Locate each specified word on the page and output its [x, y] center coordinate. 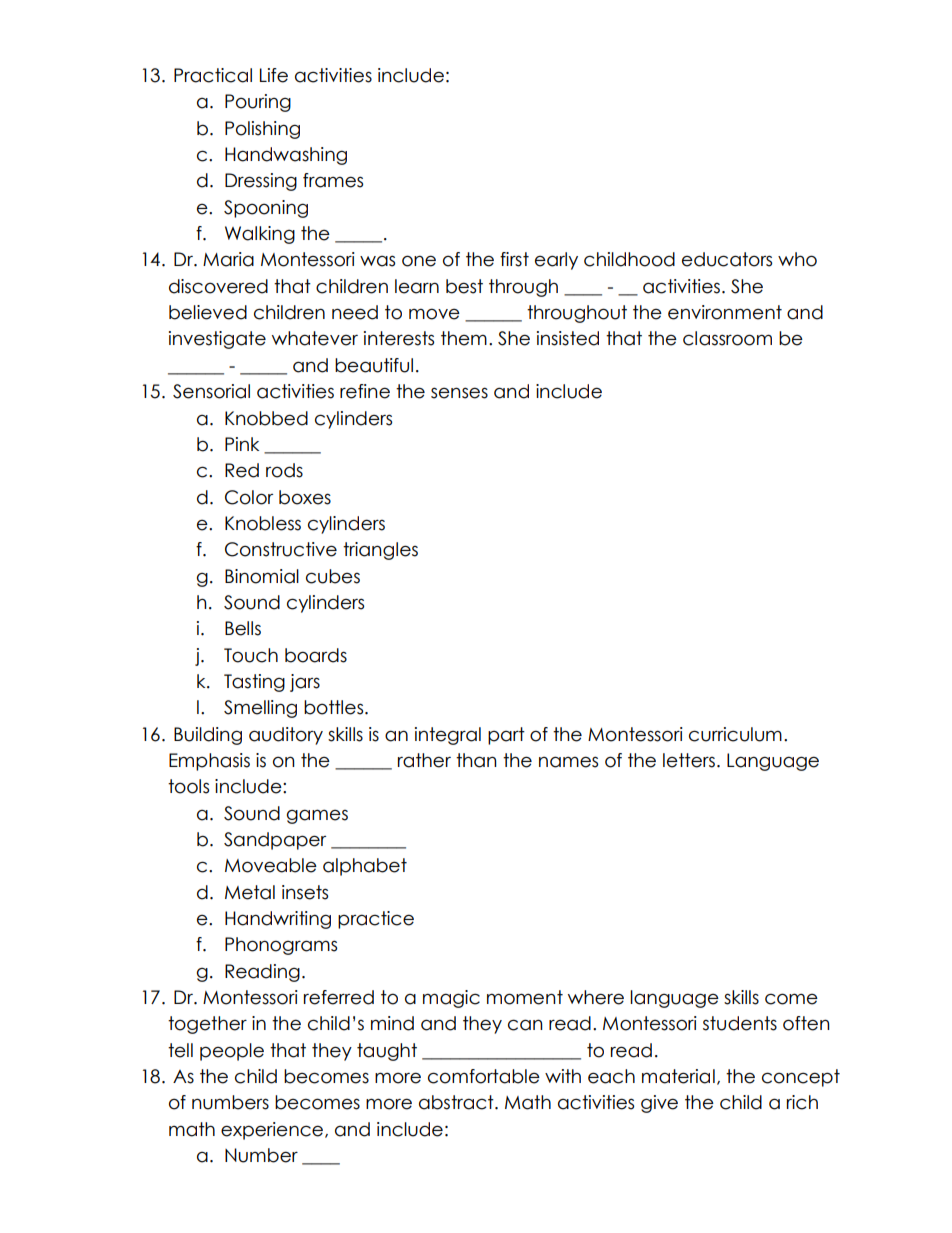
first [514, 259]
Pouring [258, 103]
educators [727, 259]
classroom [727, 338]
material [678, 1076]
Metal [250, 892]
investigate [217, 340]
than [476, 760]
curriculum [735, 734]
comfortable [484, 1076]
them [464, 338]
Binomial [262, 576]
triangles [380, 551]
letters [689, 760]
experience [273, 1131]
